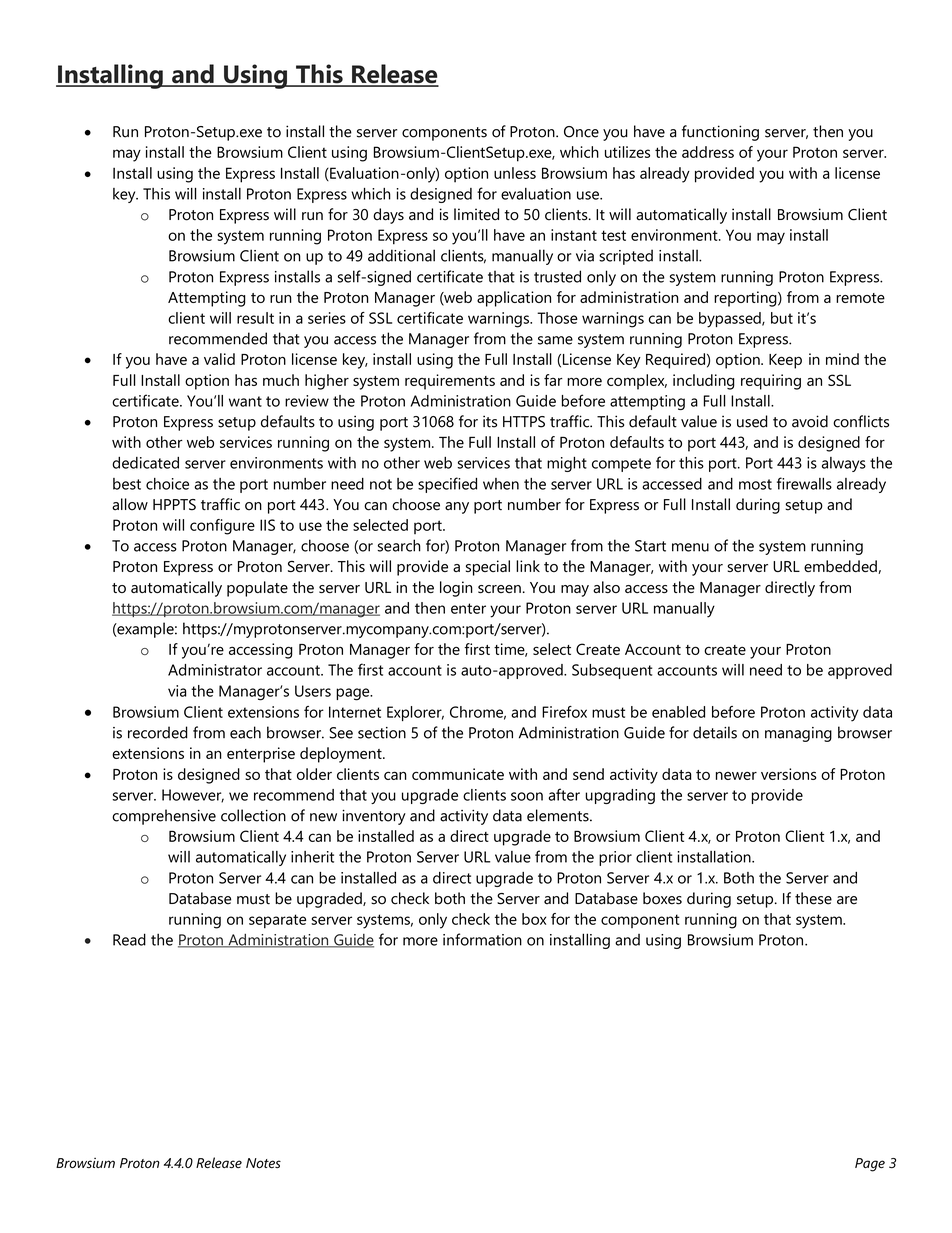 Image resolution: width=952 pixels, height=1233 pixels. I want to click on choice, so click(167, 484).
